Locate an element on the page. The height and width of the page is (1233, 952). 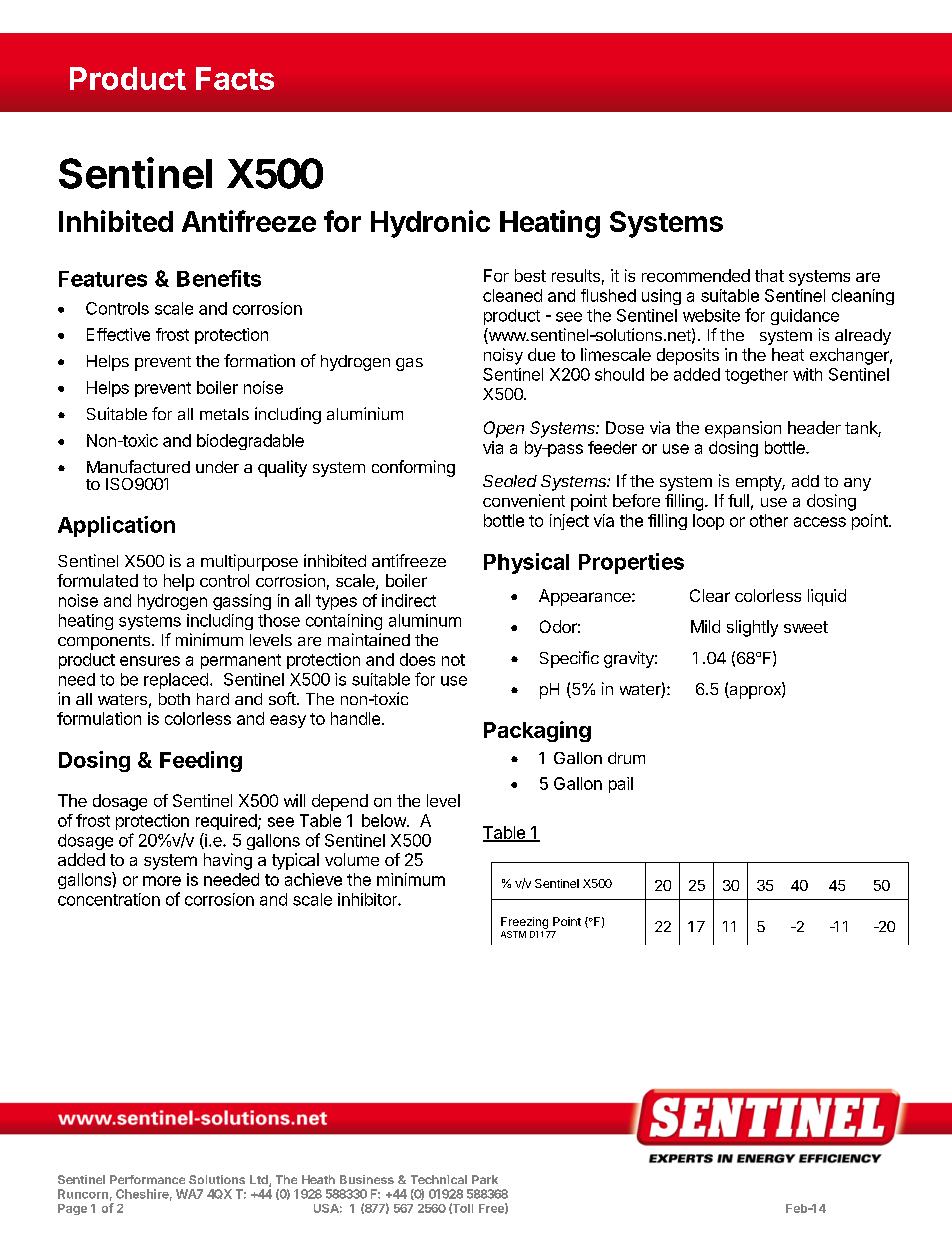
Feeding is located at coordinates (201, 761).
